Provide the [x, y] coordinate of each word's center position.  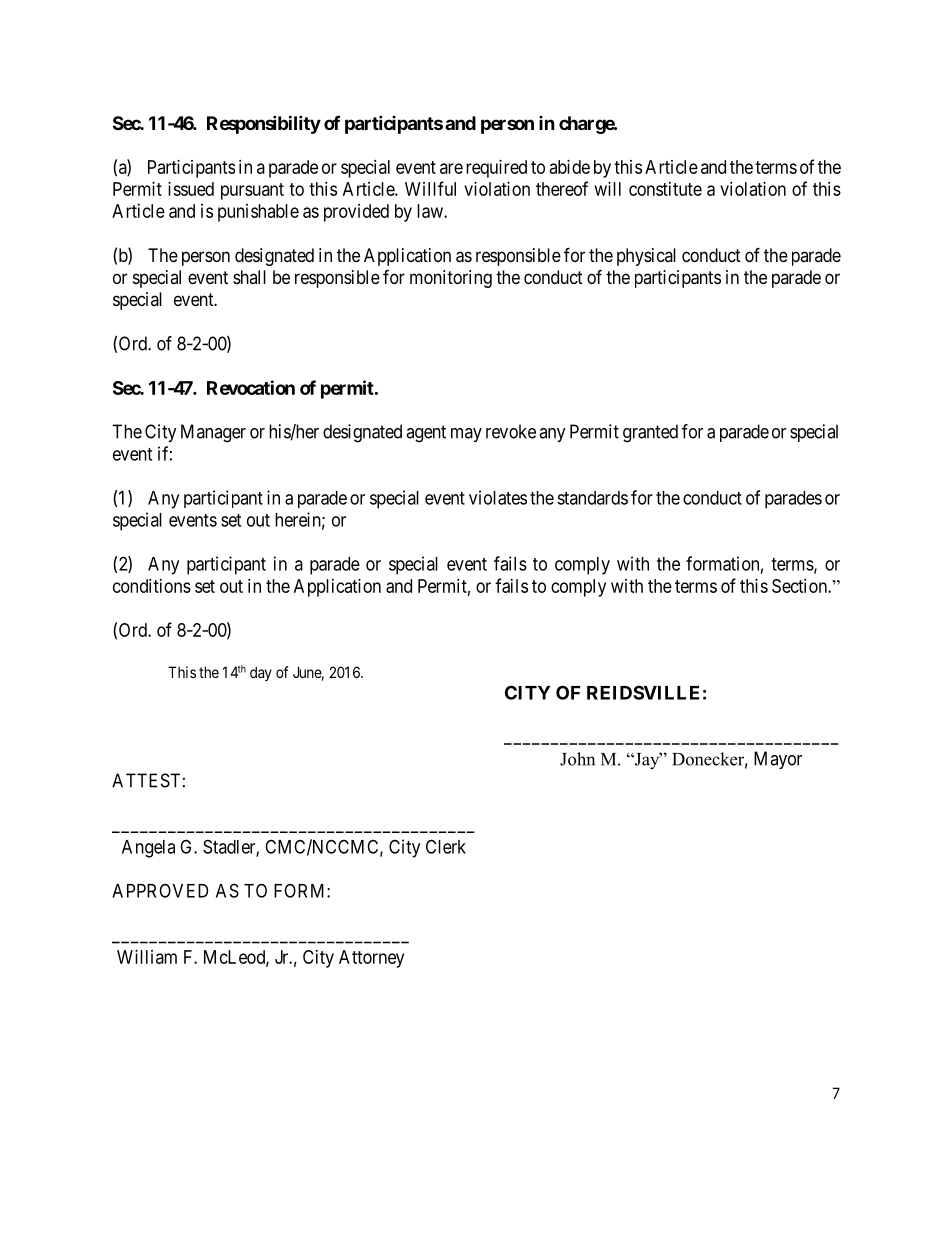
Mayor [778, 760]
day [261, 673]
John [577, 759]
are [451, 168]
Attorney [371, 959]
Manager [213, 433]
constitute [665, 189]
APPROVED [160, 891]
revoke [511, 431]
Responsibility [264, 124]
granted [650, 433]
